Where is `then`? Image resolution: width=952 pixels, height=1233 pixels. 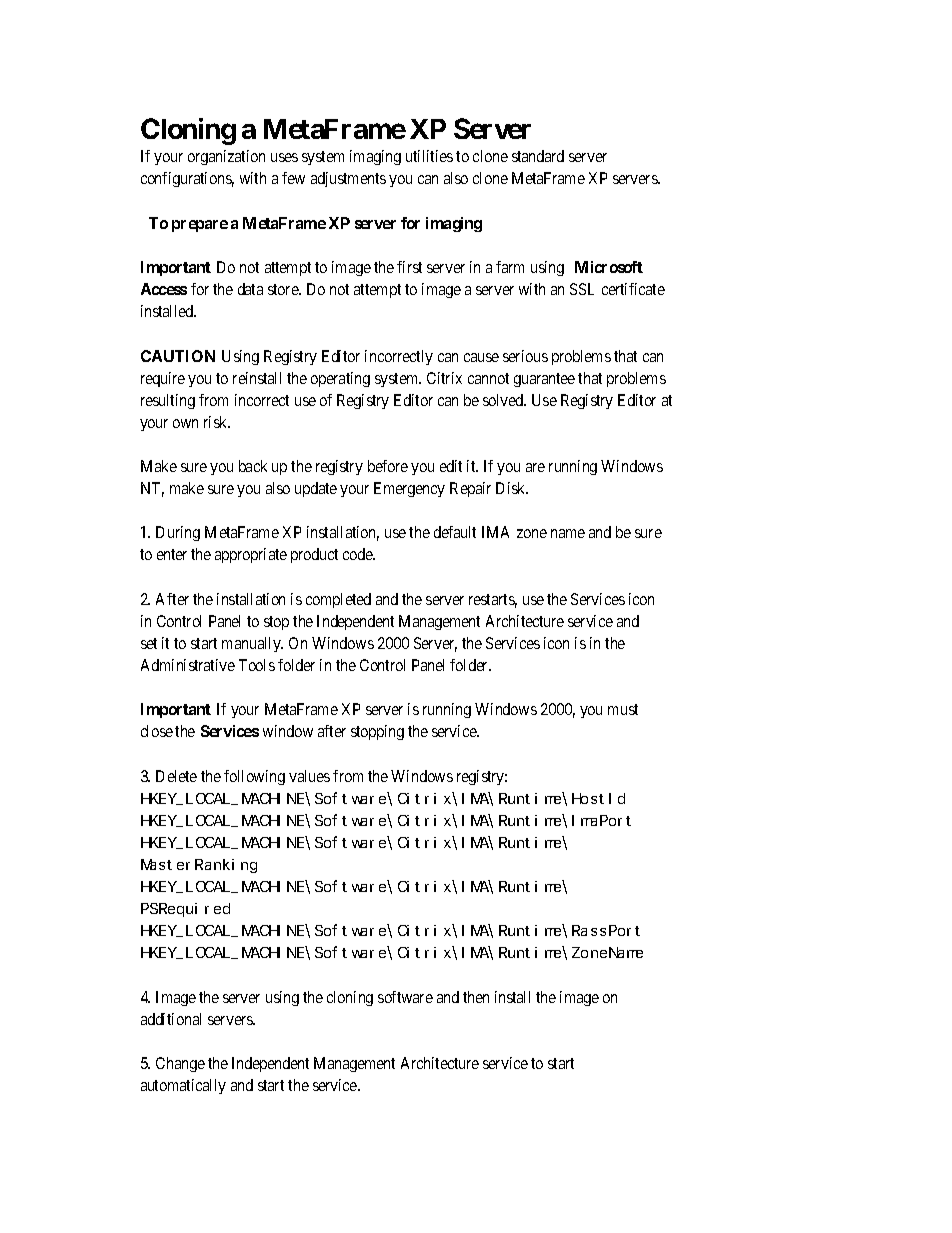 then is located at coordinates (476, 997).
